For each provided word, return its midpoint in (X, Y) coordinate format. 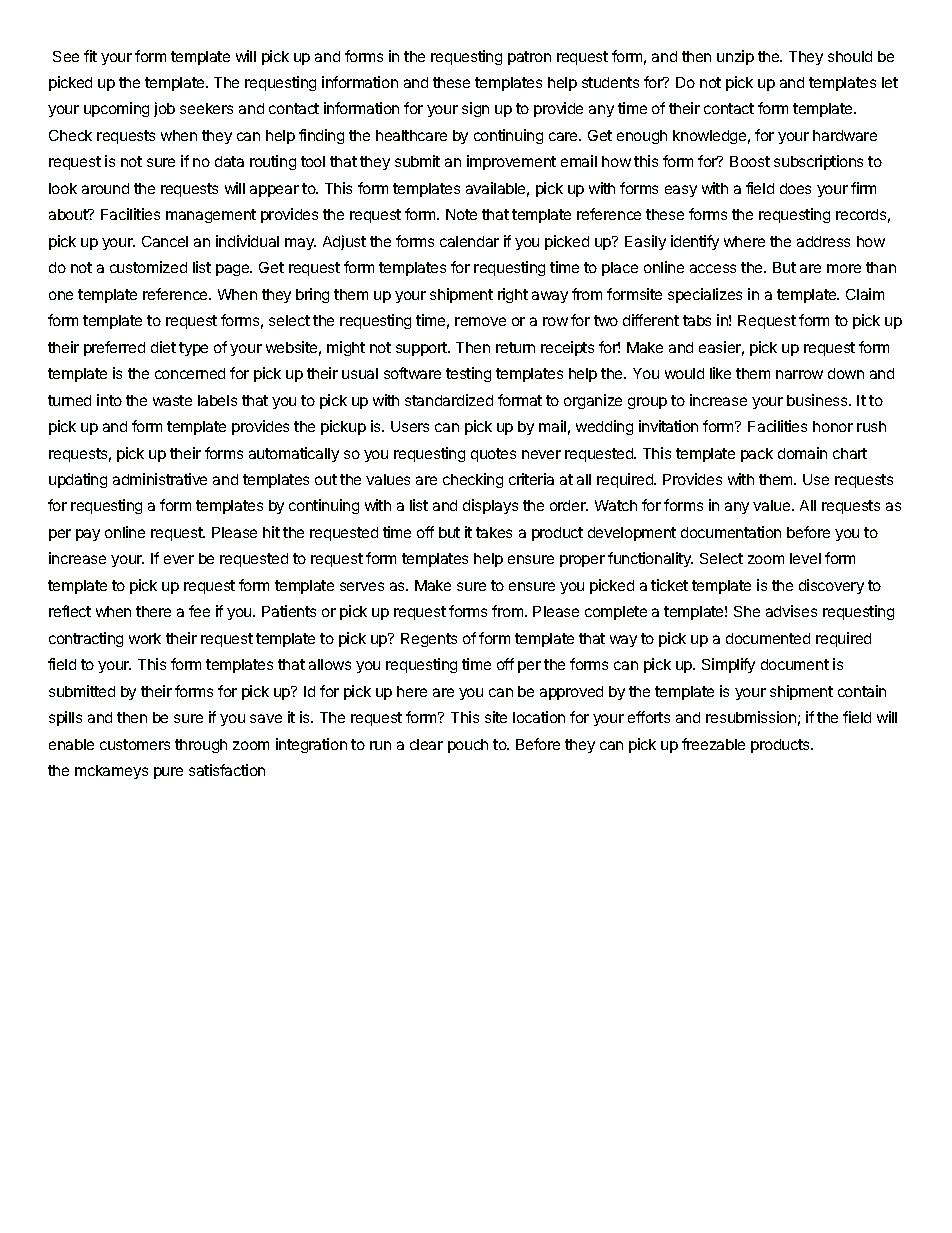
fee (199, 611)
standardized (449, 400)
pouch (468, 746)
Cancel (165, 241)
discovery (831, 586)
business (818, 400)
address (823, 241)
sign (475, 109)
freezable (713, 744)
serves (362, 586)
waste (172, 400)
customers (135, 744)
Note (461, 214)
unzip (735, 57)
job (164, 109)
